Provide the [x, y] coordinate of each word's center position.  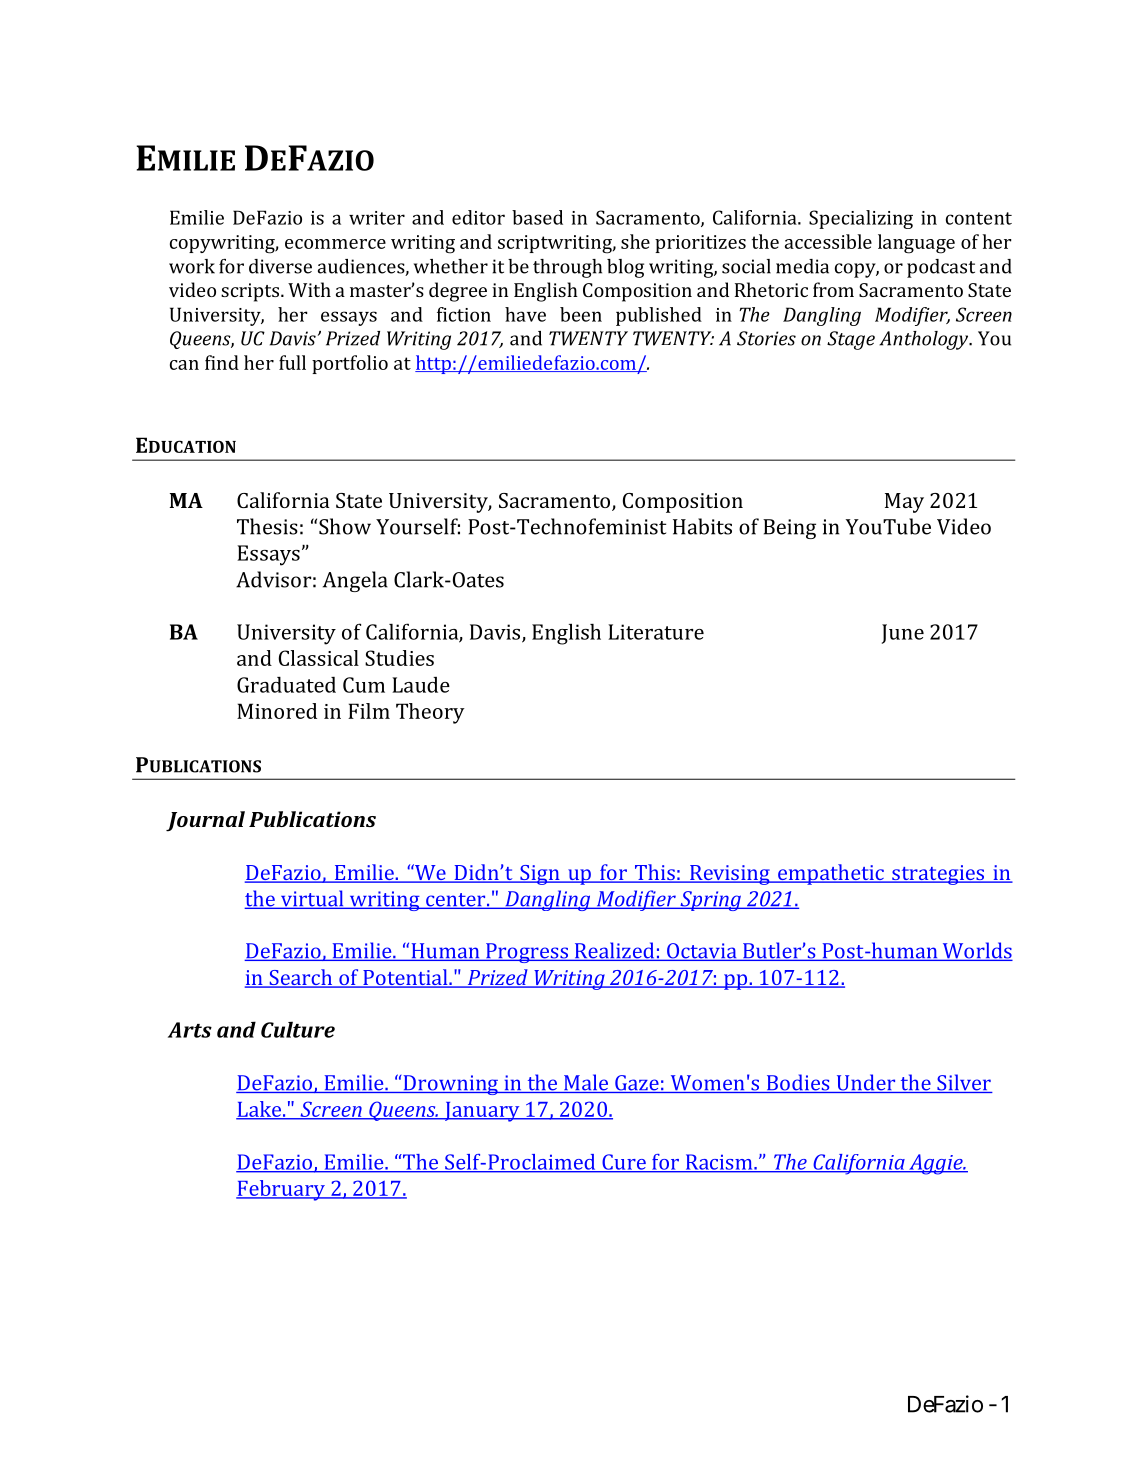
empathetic [831, 874]
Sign [540, 875]
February [281, 1190]
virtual [312, 899]
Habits [702, 526]
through [567, 268]
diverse [280, 266]
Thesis [267, 526]
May [904, 503]
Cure [624, 1163]
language [916, 244]
